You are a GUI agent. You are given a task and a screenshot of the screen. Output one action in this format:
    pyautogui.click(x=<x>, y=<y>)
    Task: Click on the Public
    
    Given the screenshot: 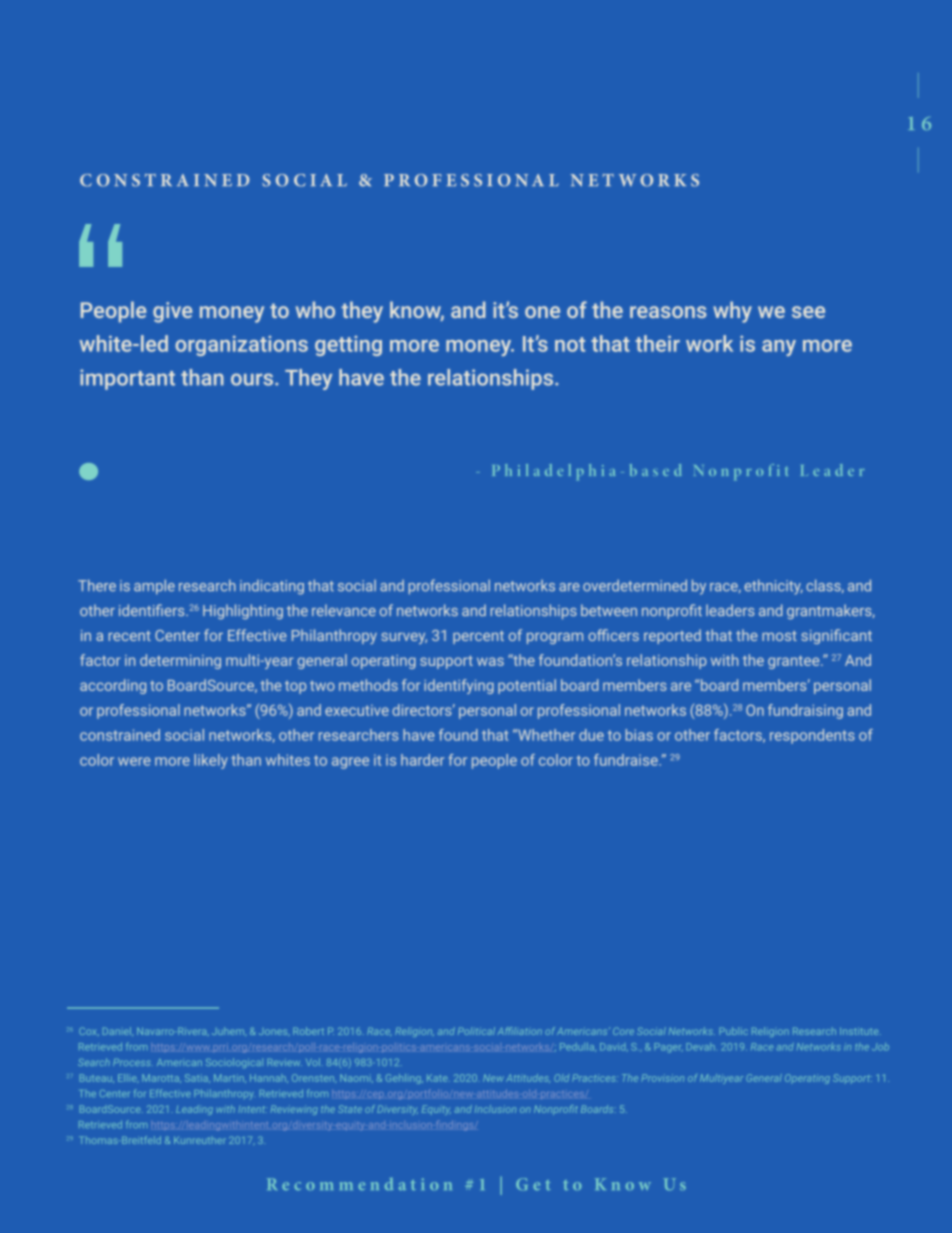 What is the action you would take?
    pyautogui.click(x=734, y=1031)
